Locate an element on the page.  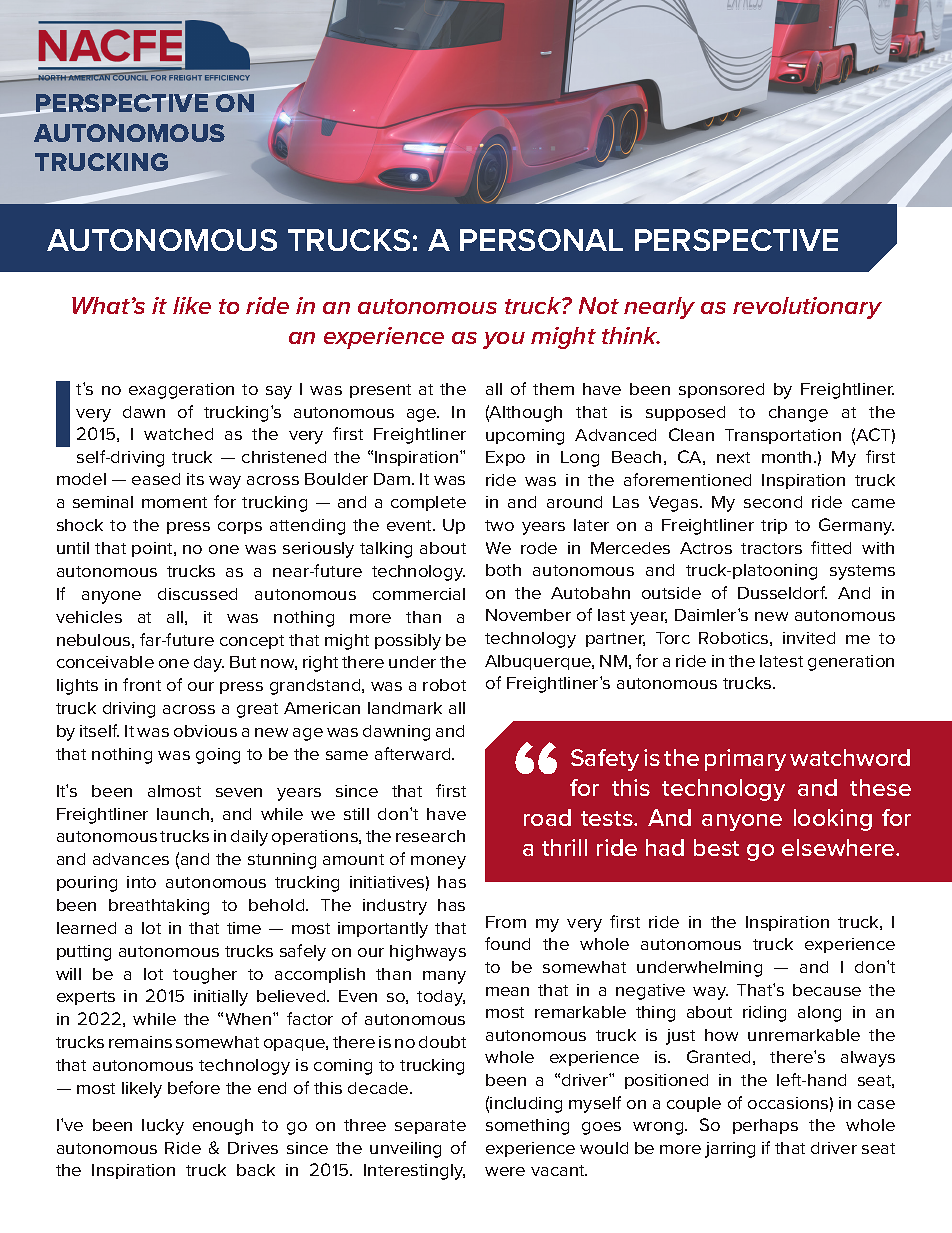
revolutionary is located at coordinates (807, 308).
